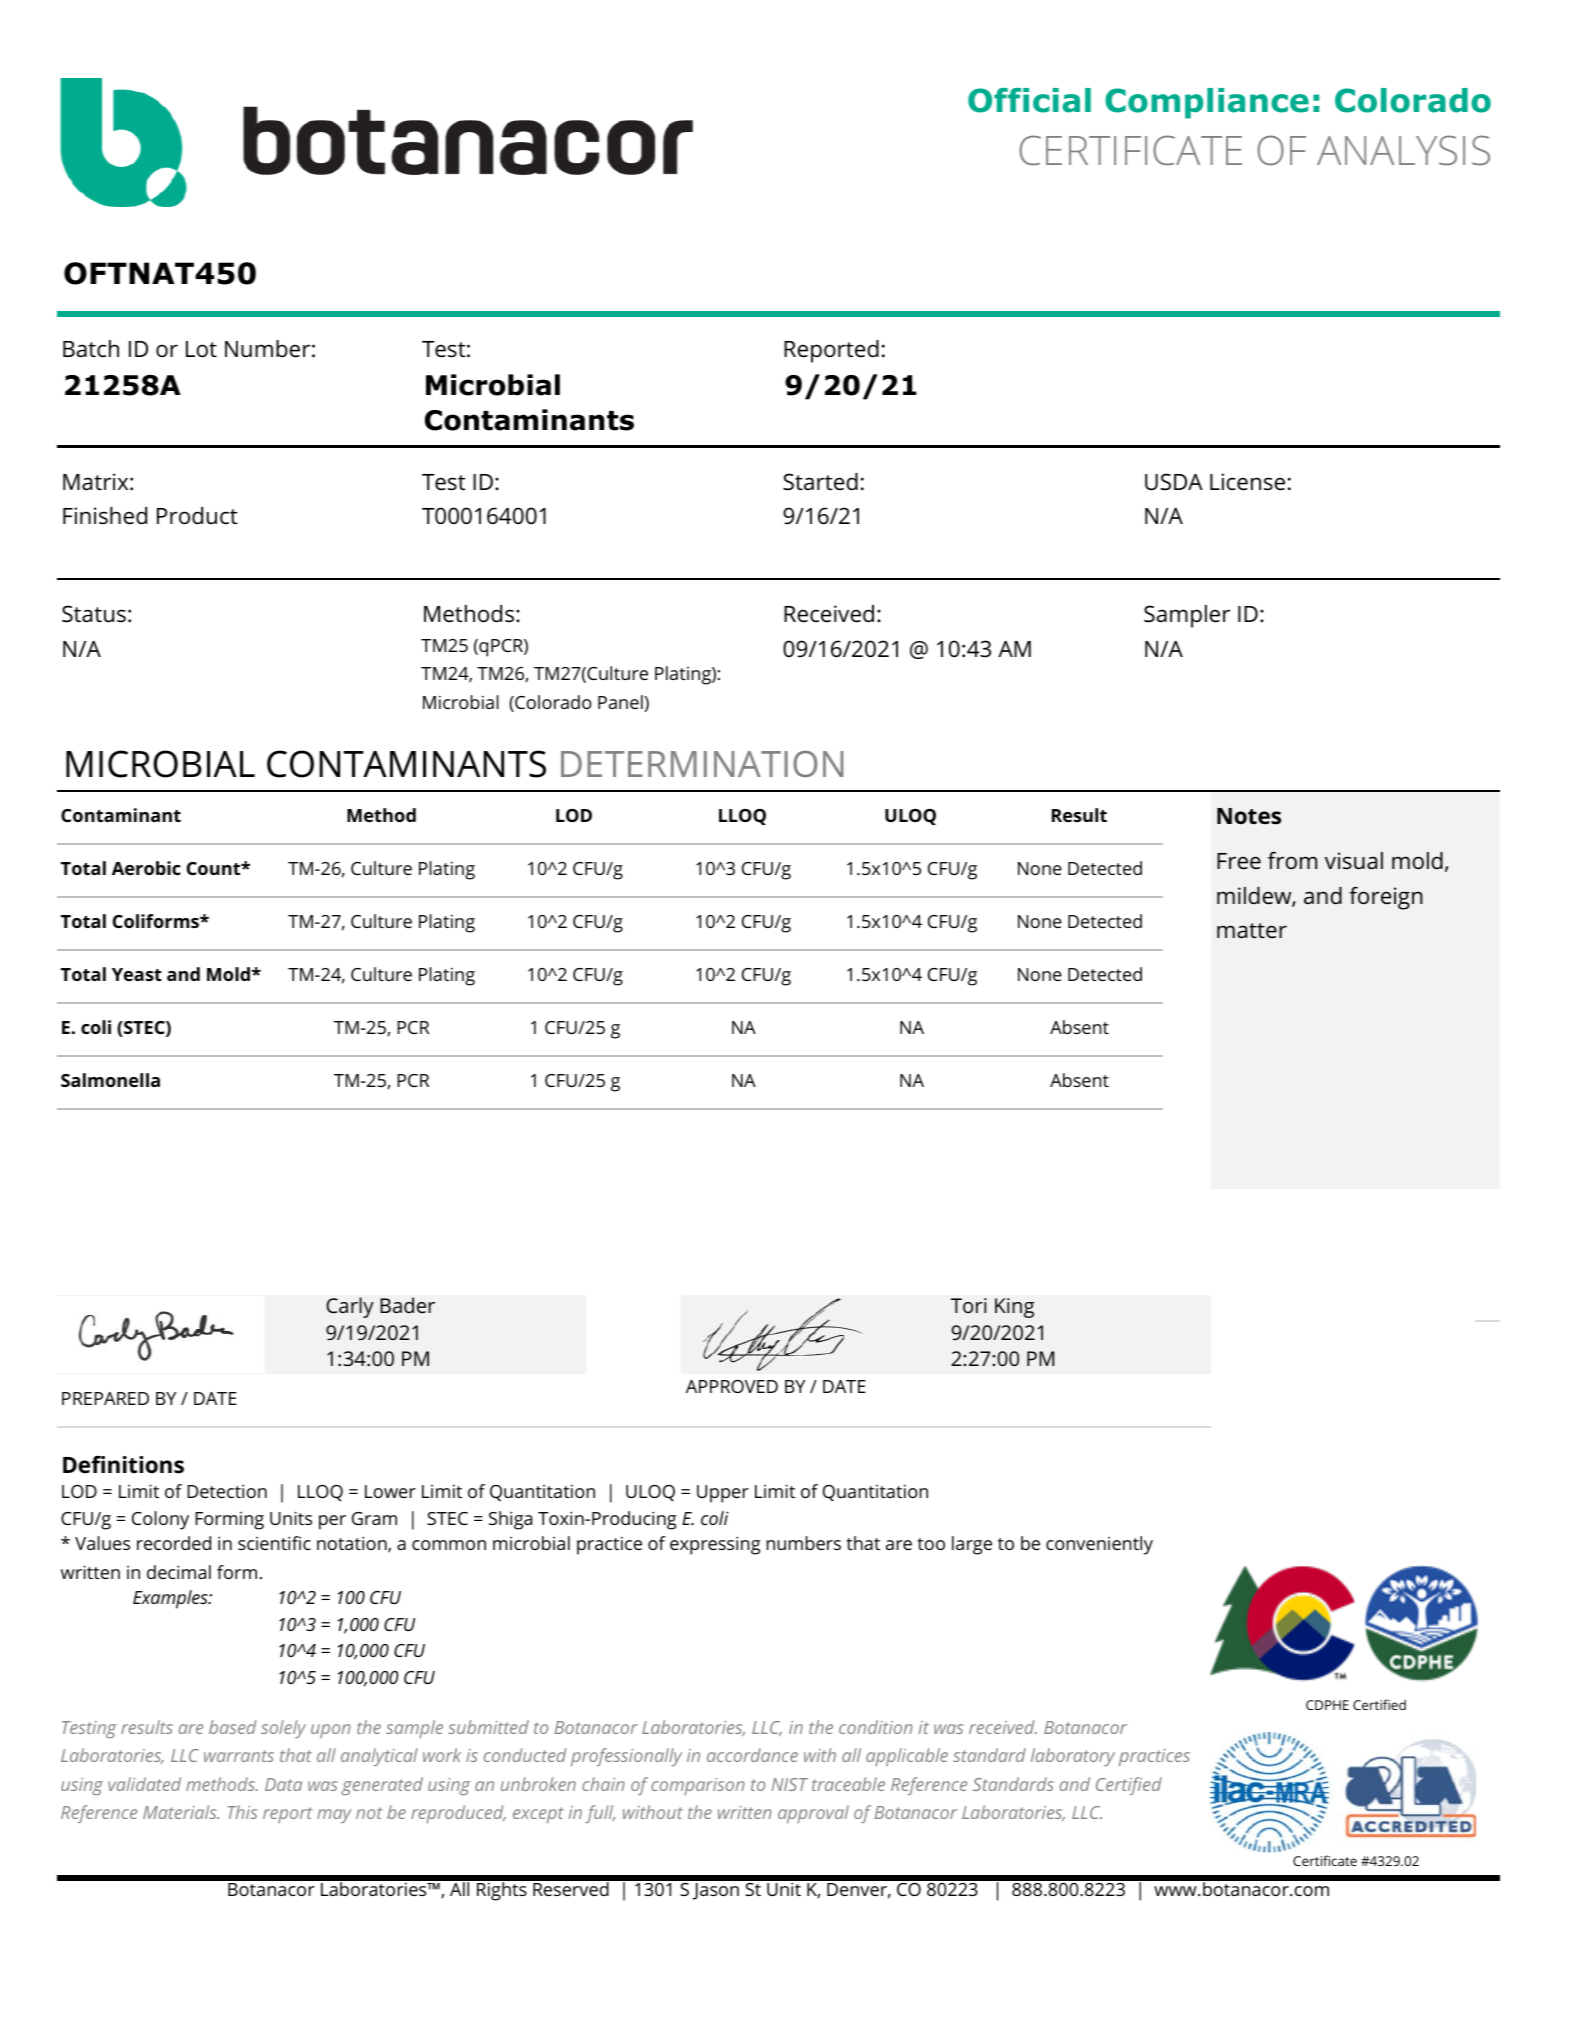 Image resolution: width=1572 pixels, height=2034 pixels. What do you see at coordinates (1029, 100) in the document?
I see `Official` at bounding box center [1029, 100].
